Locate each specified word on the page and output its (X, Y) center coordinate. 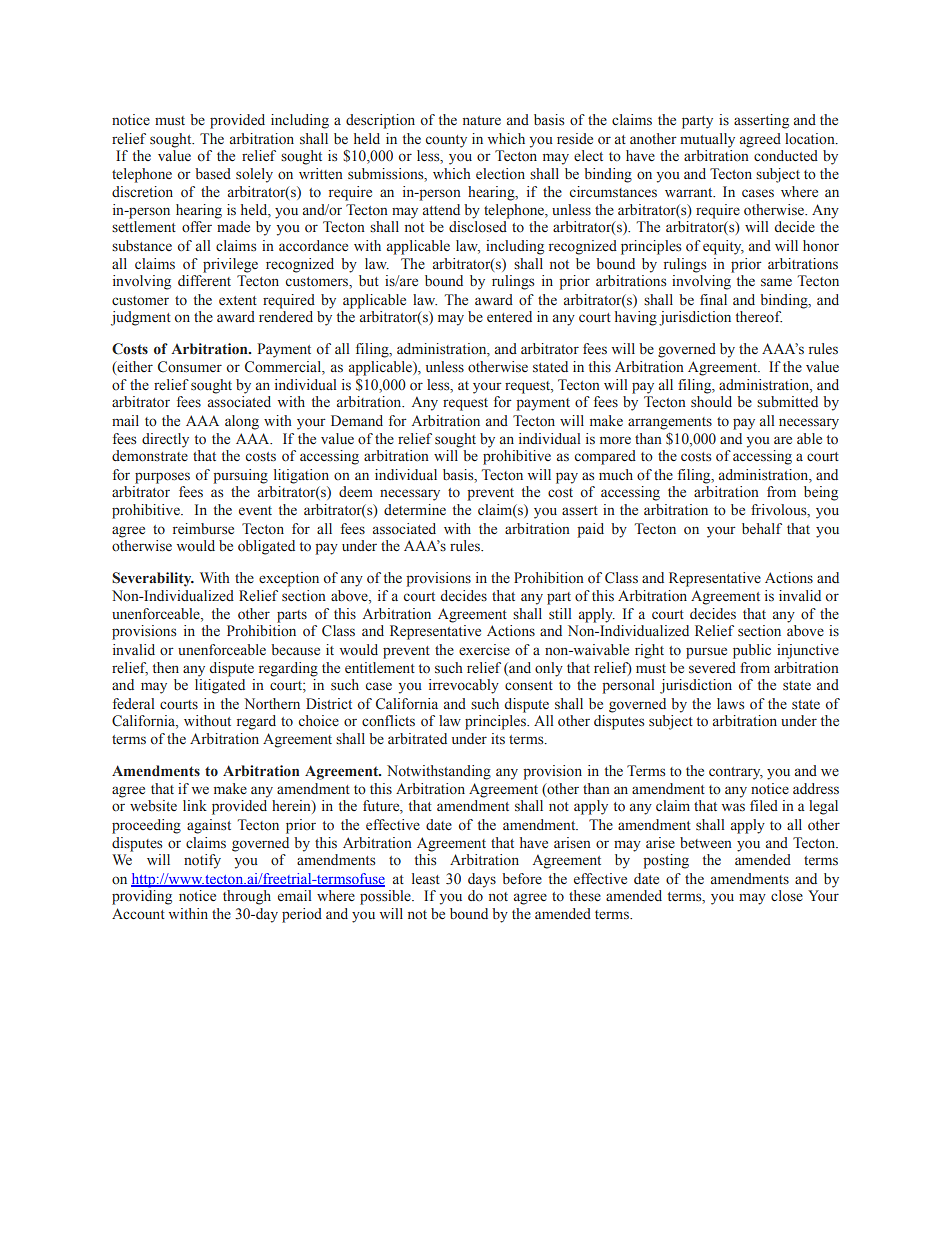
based (213, 174)
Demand (357, 420)
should (711, 402)
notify (202, 861)
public (752, 651)
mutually (707, 140)
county (446, 141)
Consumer (190, 367)
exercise (484, 650)
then (166, 667)
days (482, 880)
